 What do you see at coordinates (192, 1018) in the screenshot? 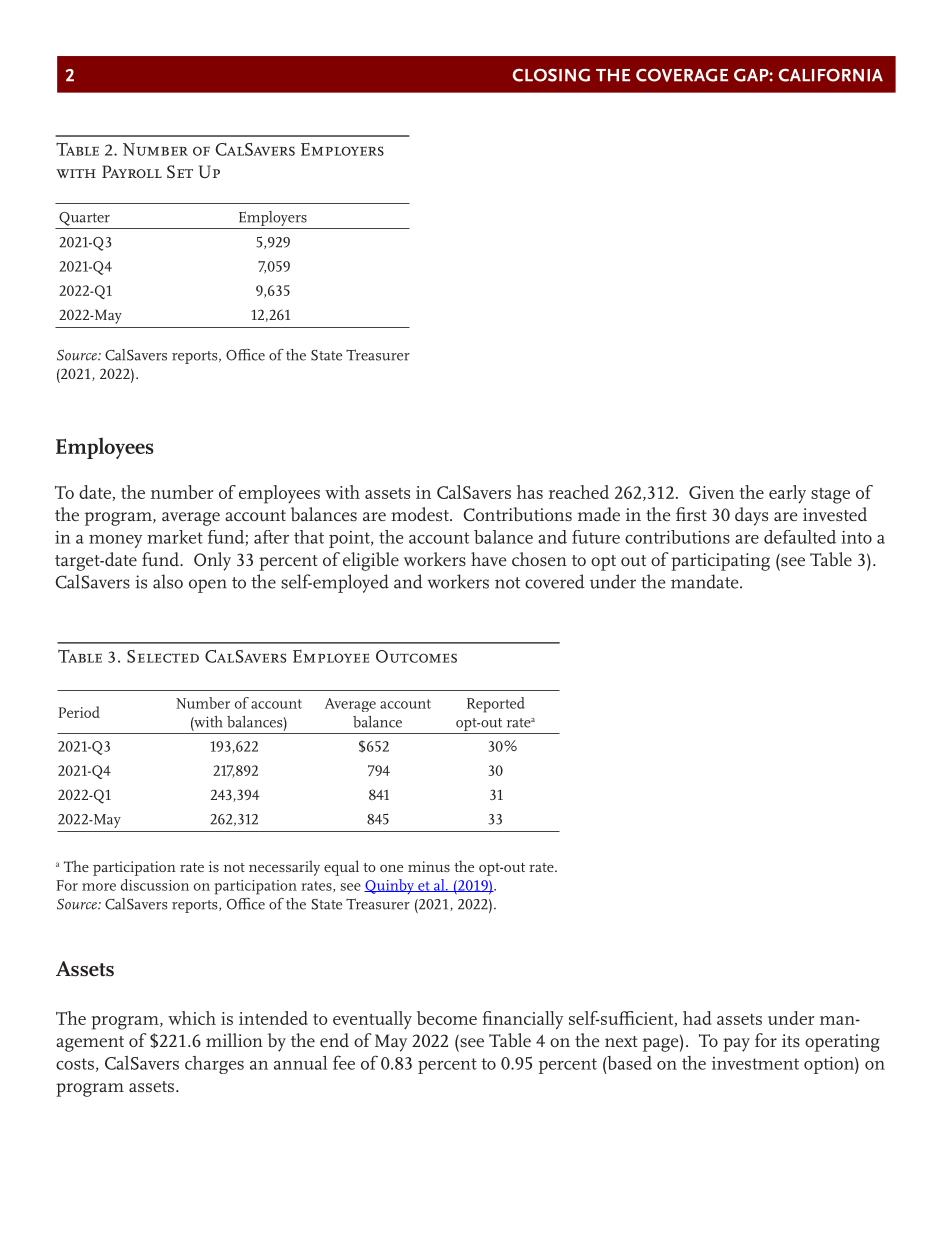
I see `which` at bounding box center [192, 1018].
